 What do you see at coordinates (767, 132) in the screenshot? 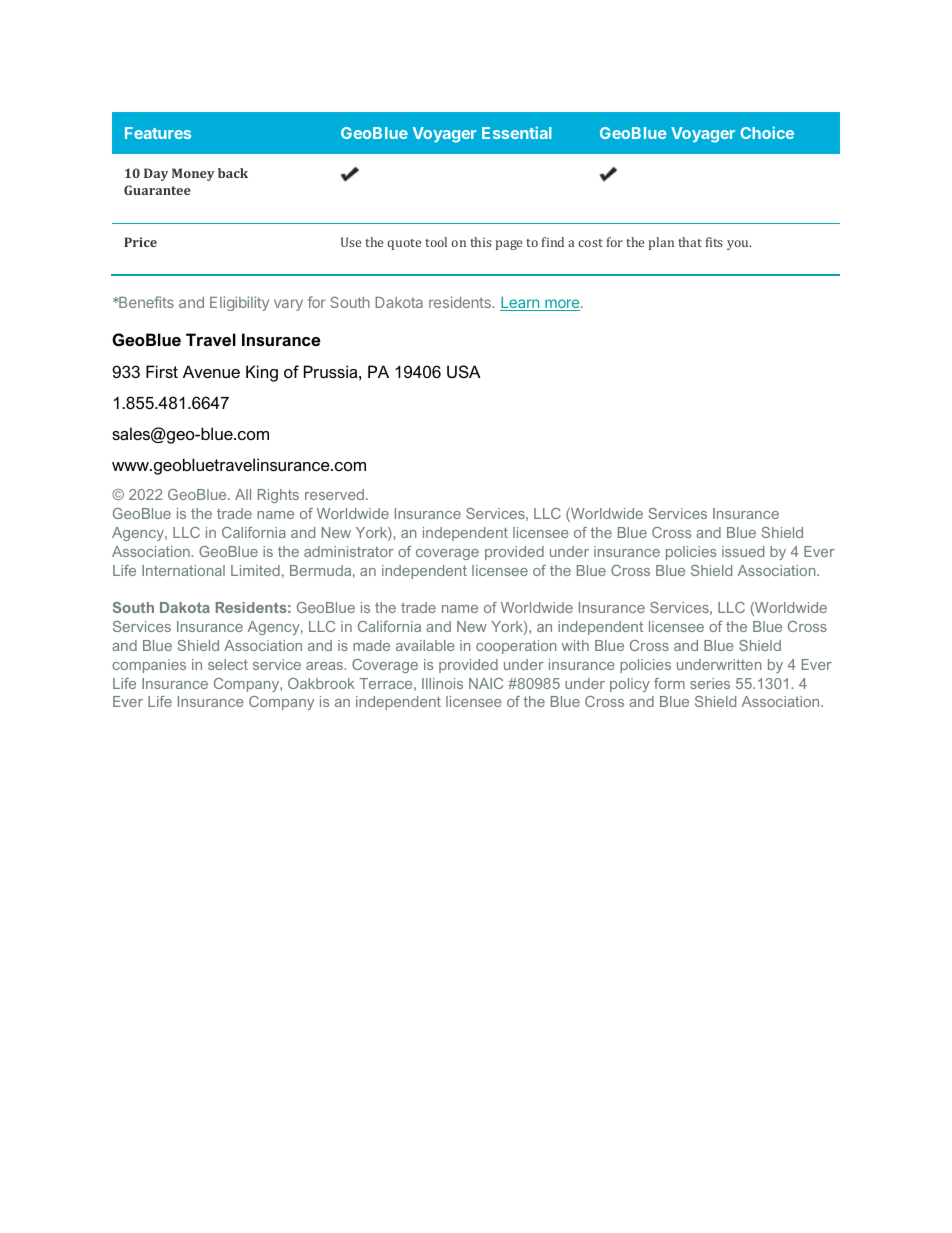
I see `Choice` at bounding box center [767, 132].
